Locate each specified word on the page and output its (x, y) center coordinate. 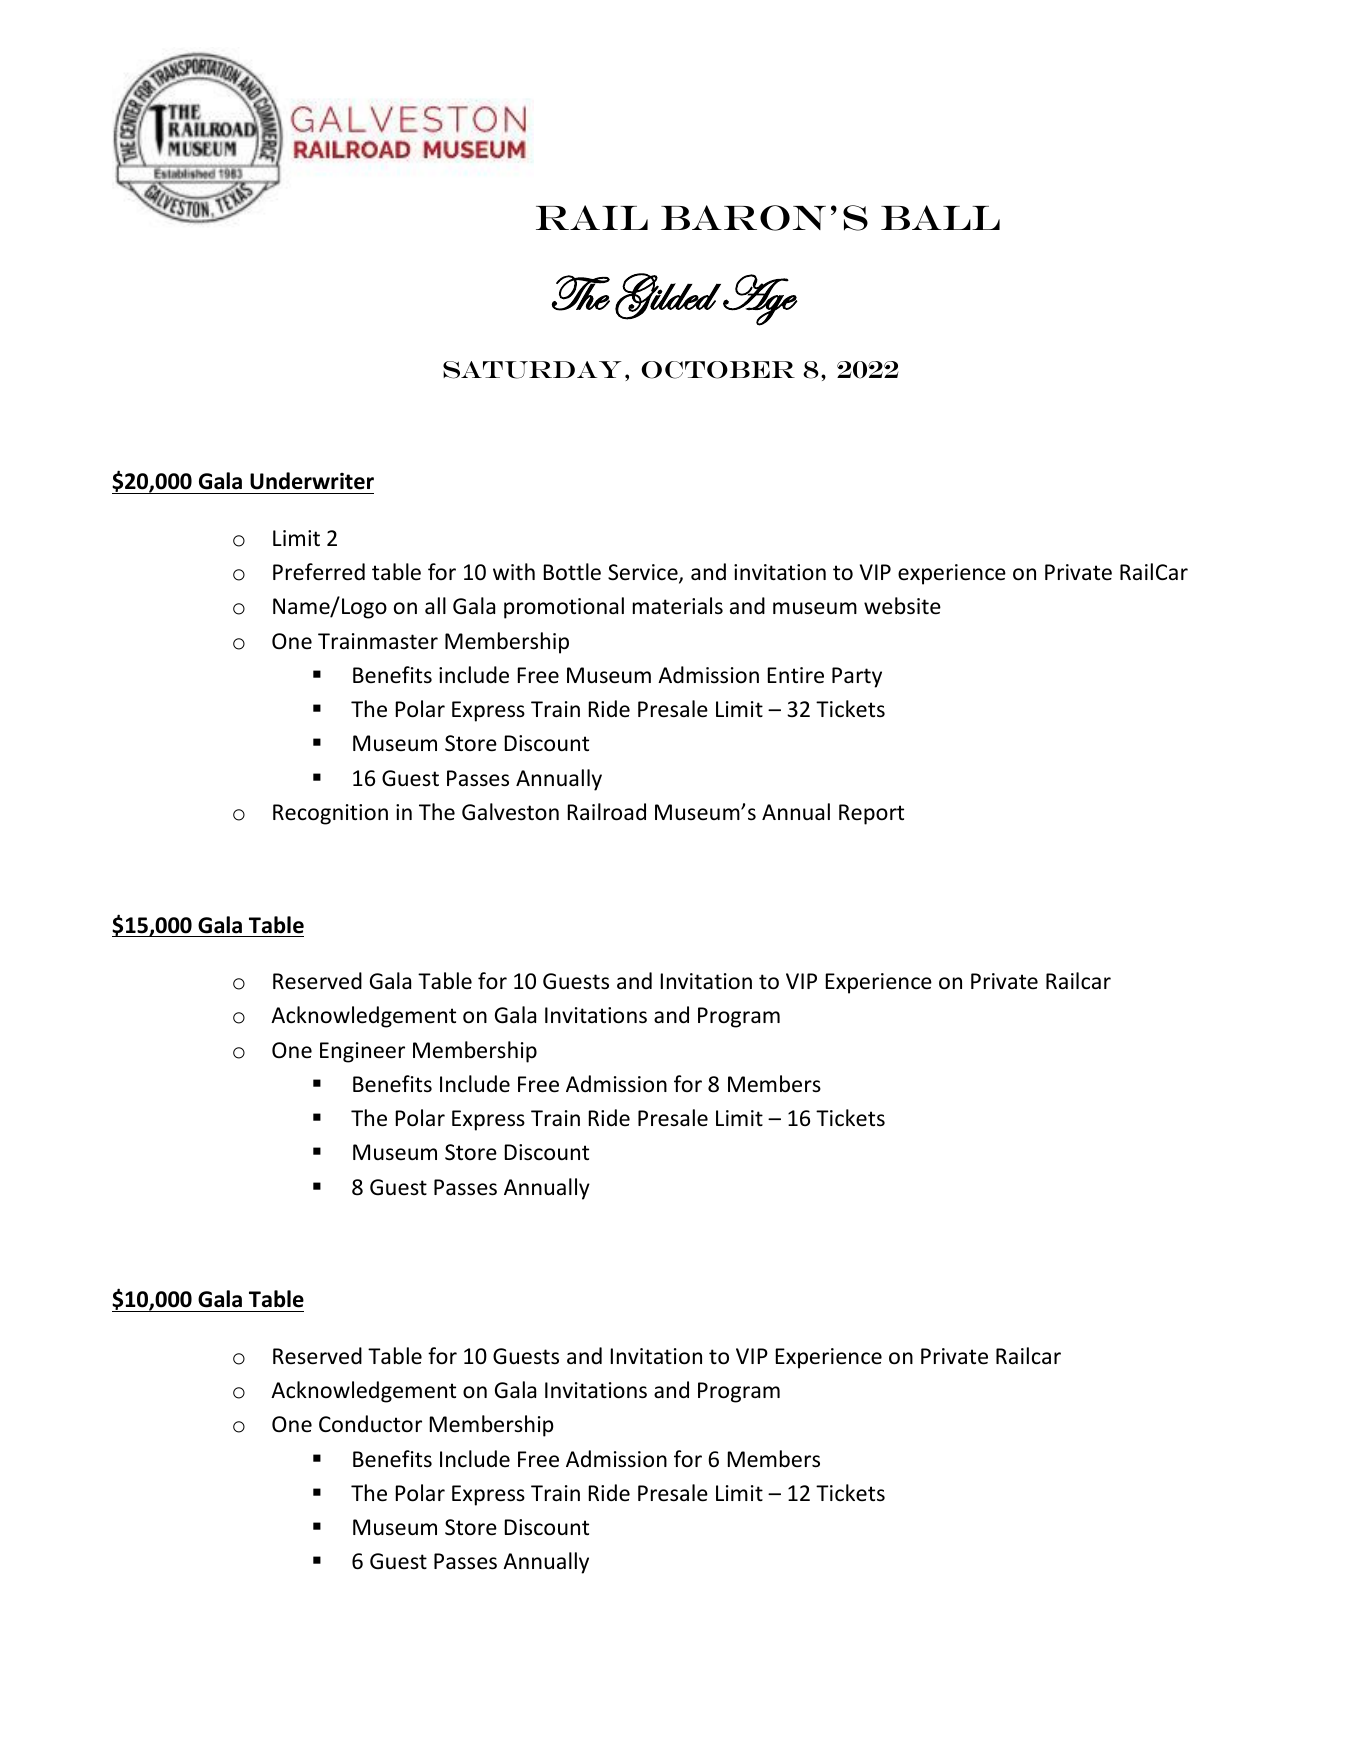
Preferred (319, 572)
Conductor (370, 1424)
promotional (564, 608)
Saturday (532, 370)
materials (678, 606)
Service (644, 573)
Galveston (510, 812)
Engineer (362, 1052)
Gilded (668, 296)
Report (871, 814)
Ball (940, 217)
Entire (796, 675)
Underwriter (312, 481)
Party (857, 677)
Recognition (330, 814)
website (902, 606)
